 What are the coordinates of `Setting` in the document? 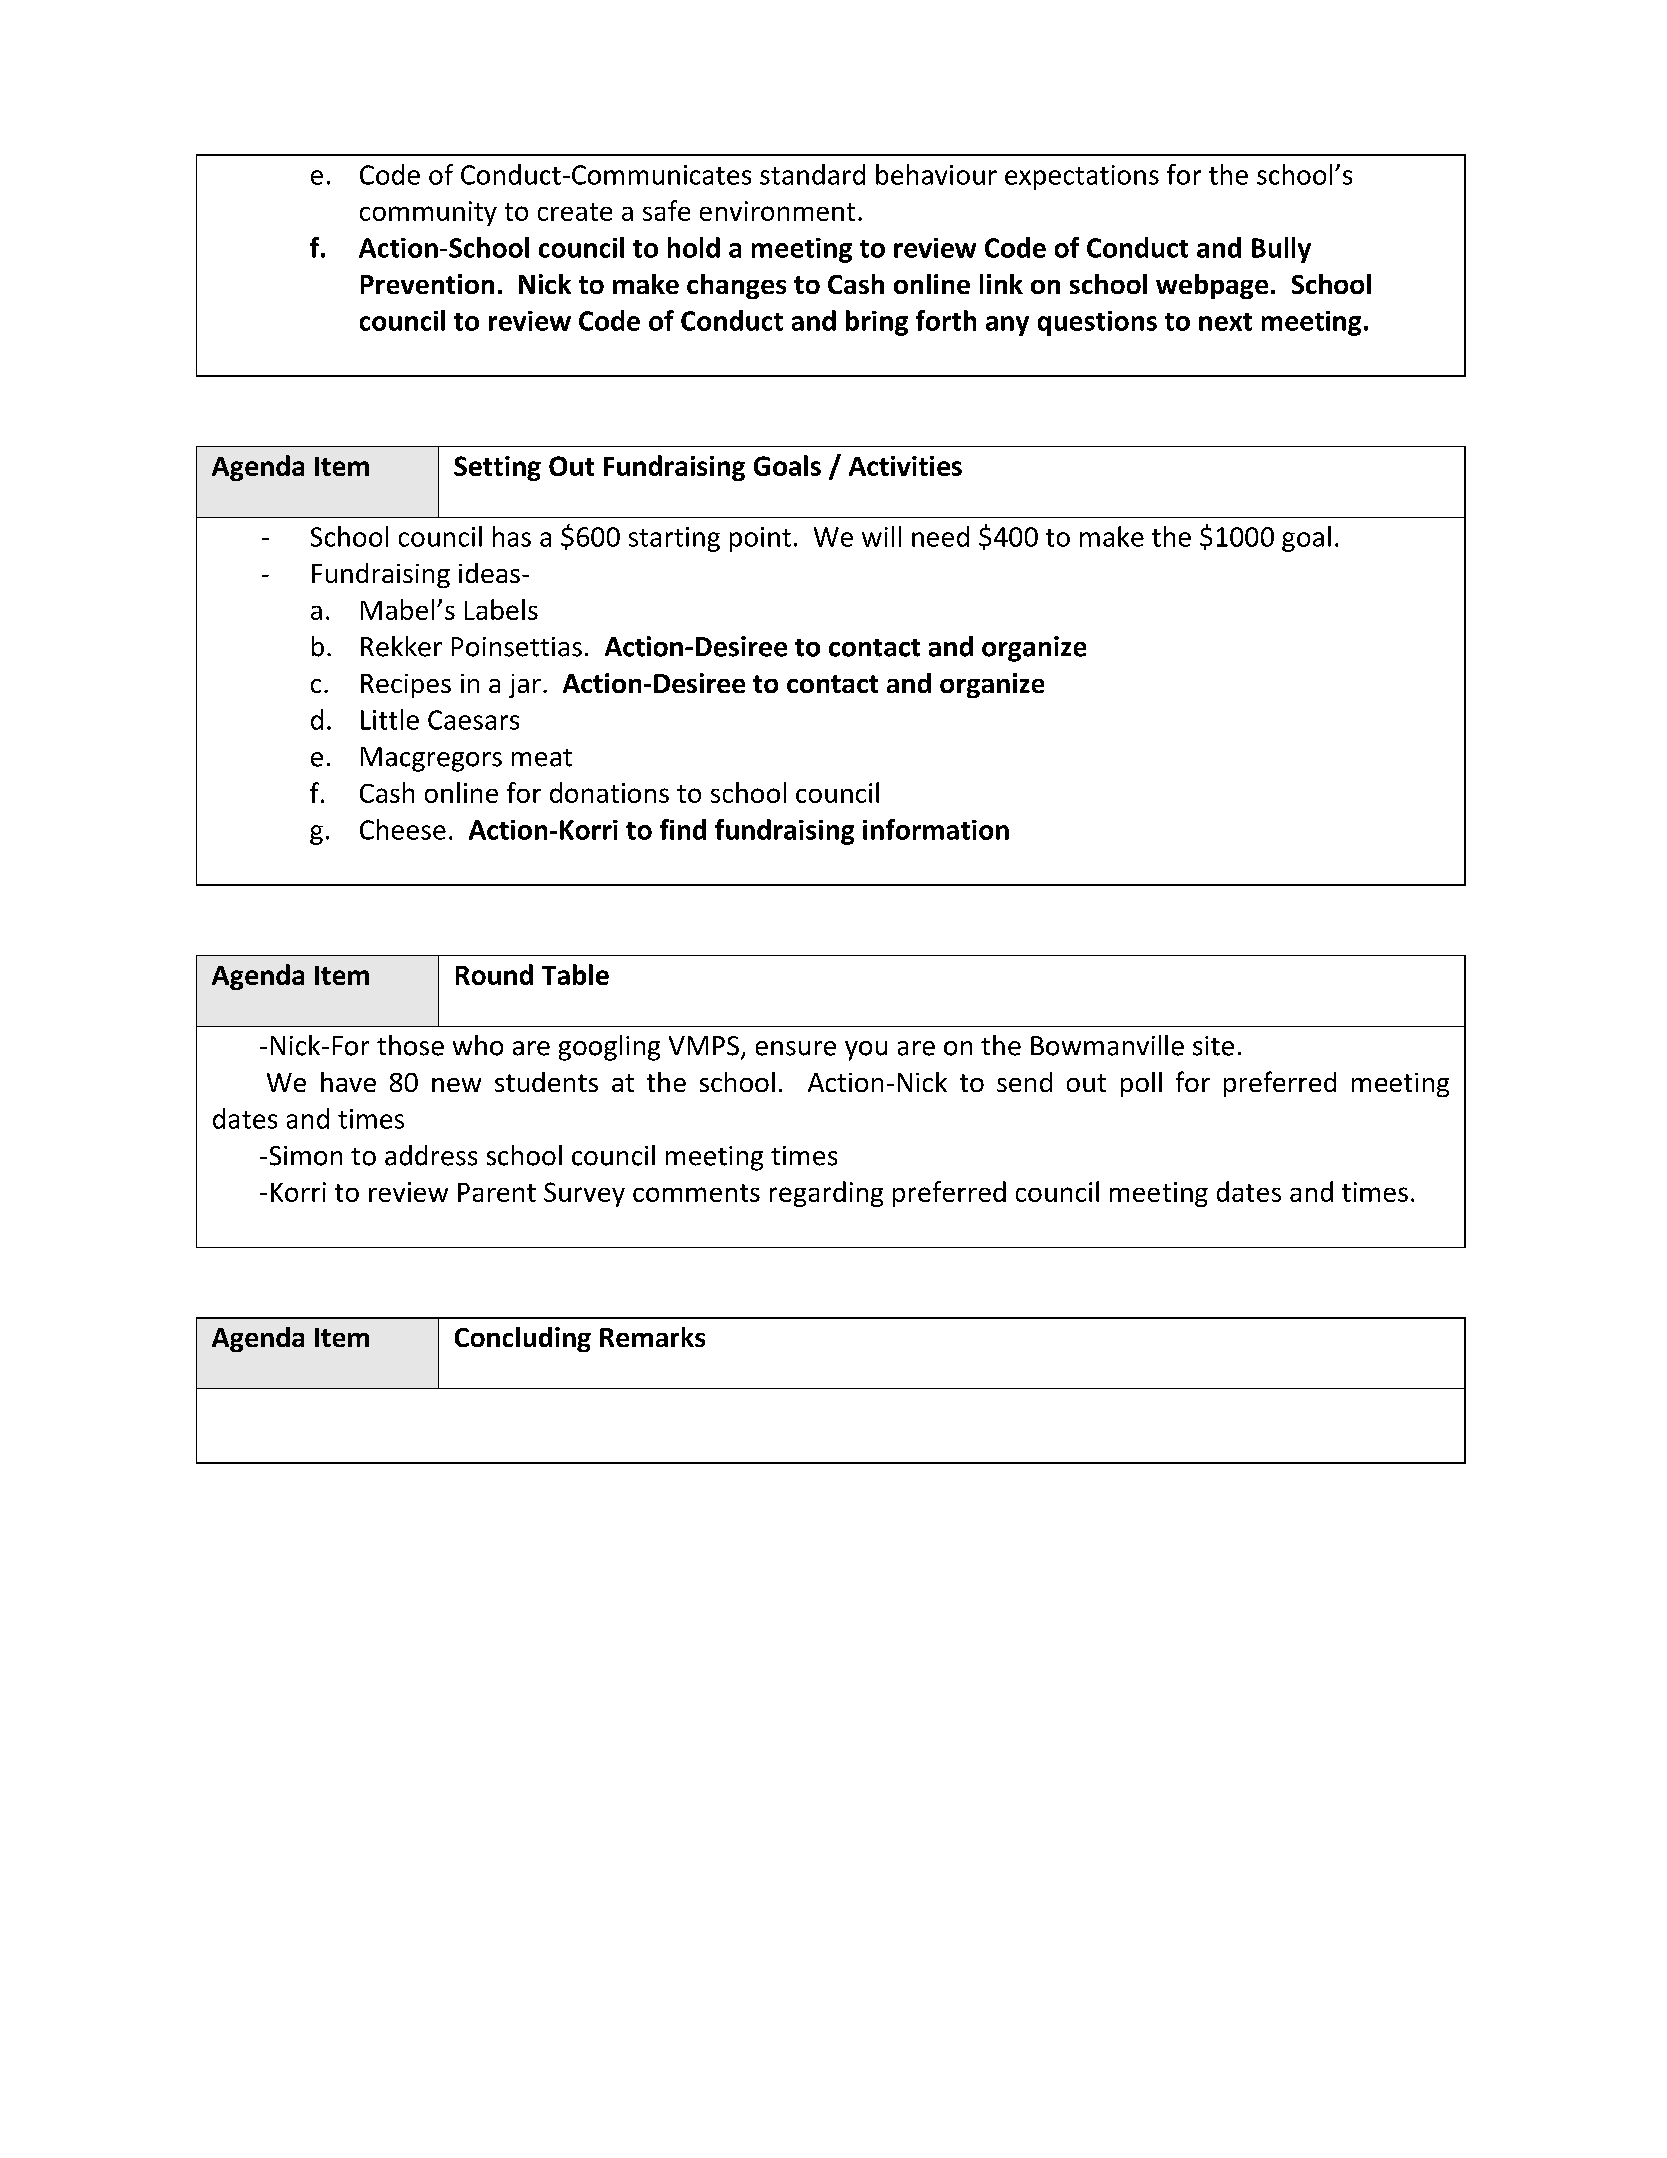 It's located at (497, 468).
